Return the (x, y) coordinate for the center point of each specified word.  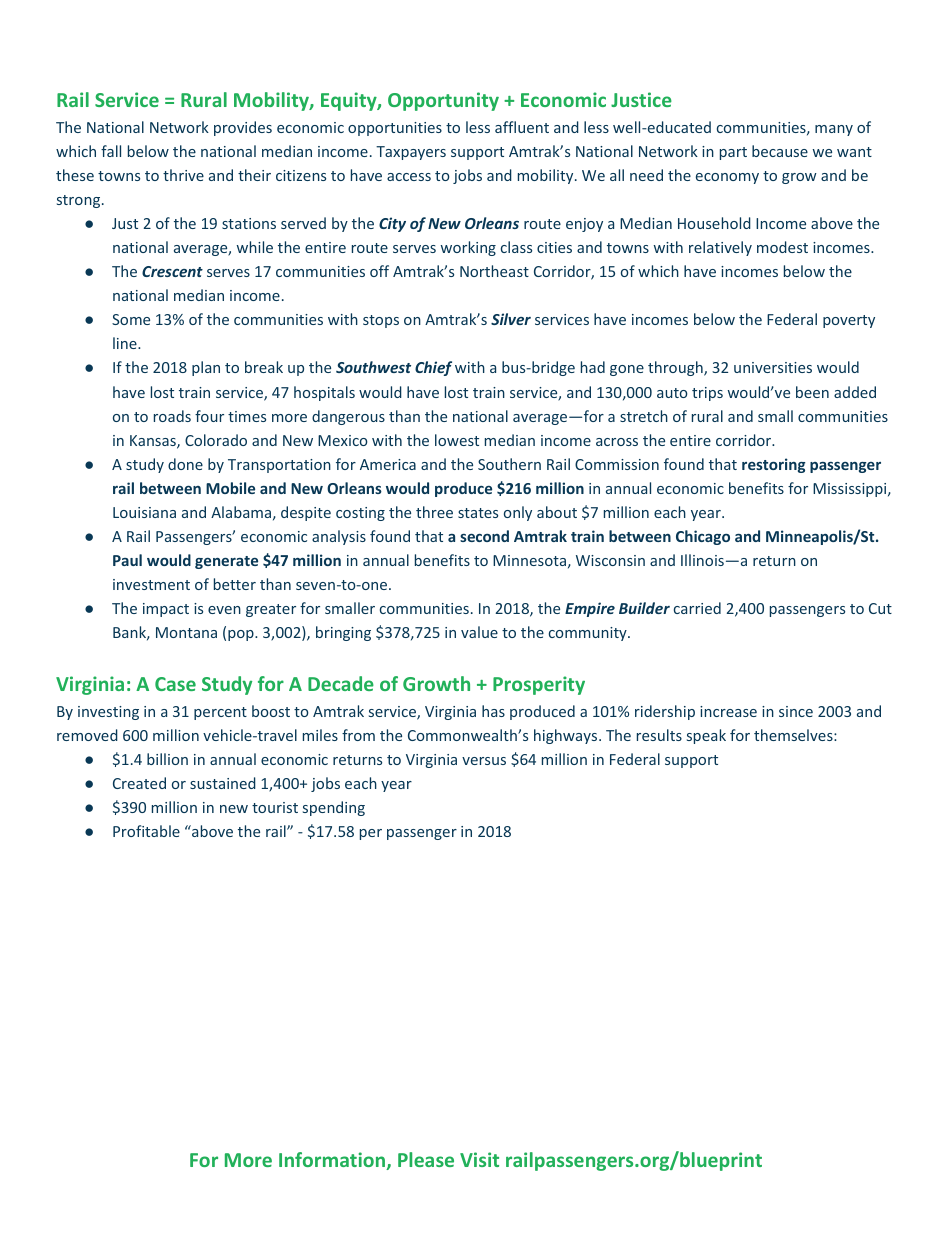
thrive (183, 175)
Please (426, 1159)
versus (484, 761)
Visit (479, 1159)
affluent (522, 127)
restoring (774, 465)
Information (333, 1161)
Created (139, 783)
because (780, 151)
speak (706, 736)
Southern (509, 464)
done (185, 464)
